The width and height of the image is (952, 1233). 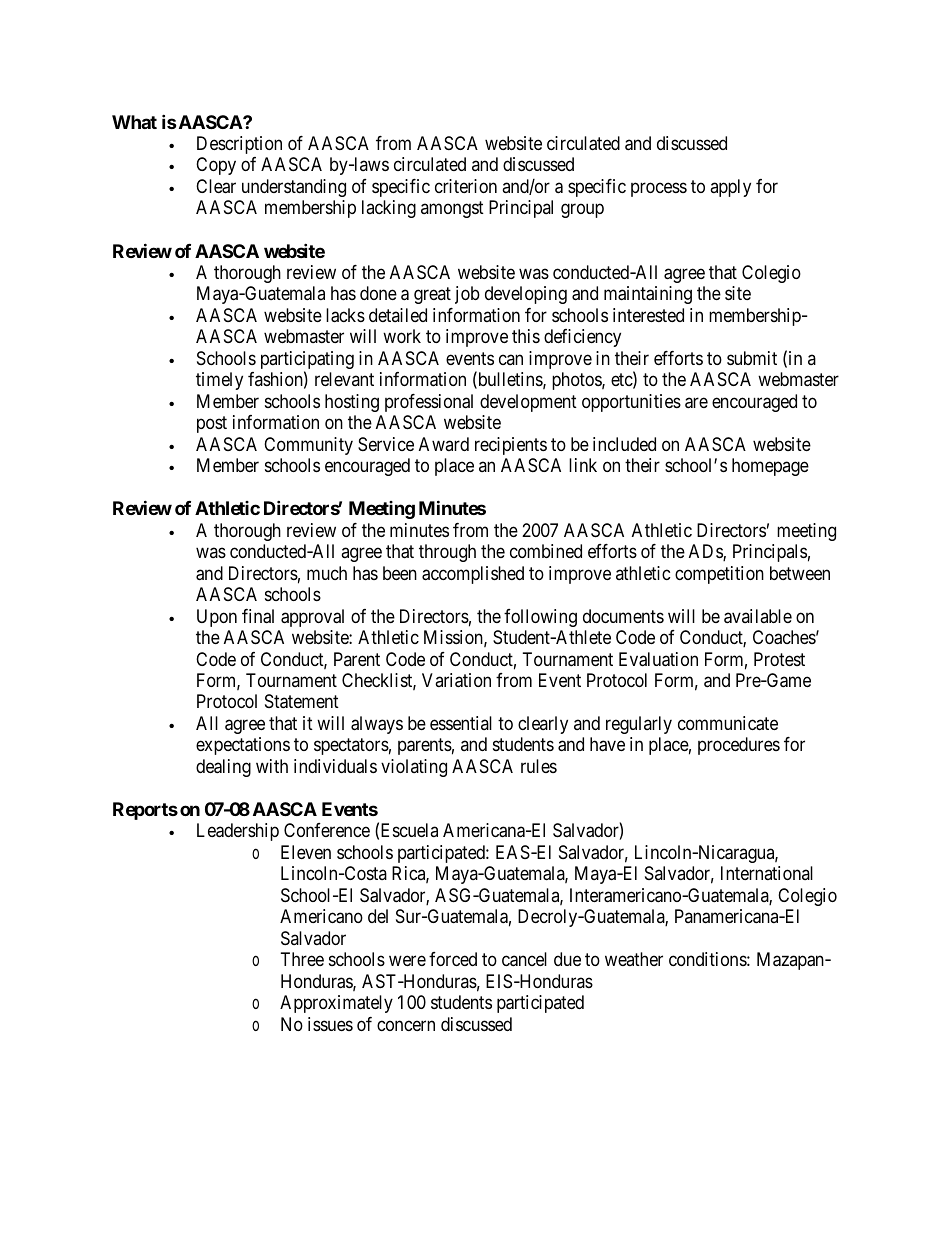 What do you see at coordinates (739, 746) in the image?
I see `procedures` at bounding box center [739, 746].
